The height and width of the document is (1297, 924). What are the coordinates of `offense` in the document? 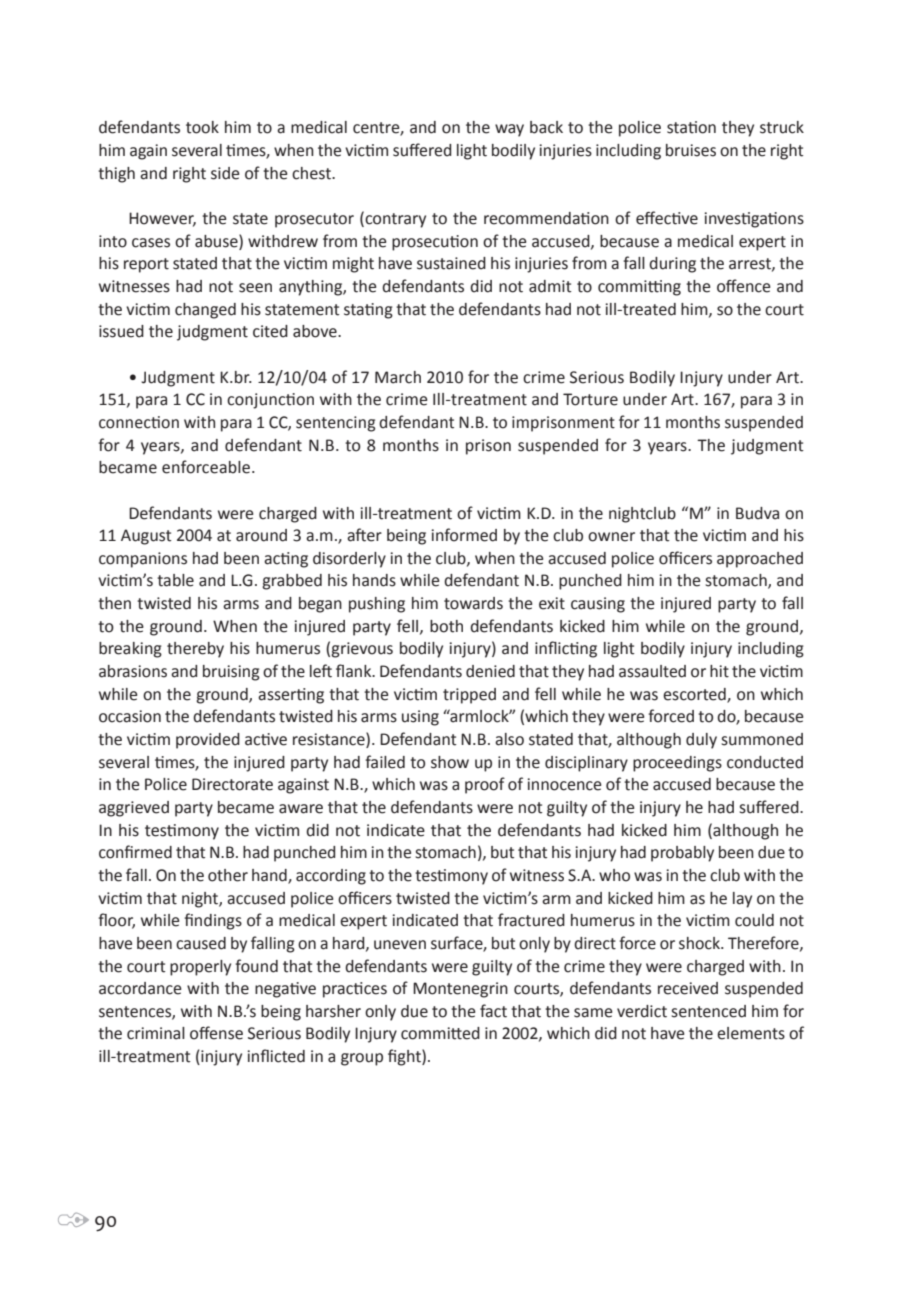 It's located at (216, 1033).
